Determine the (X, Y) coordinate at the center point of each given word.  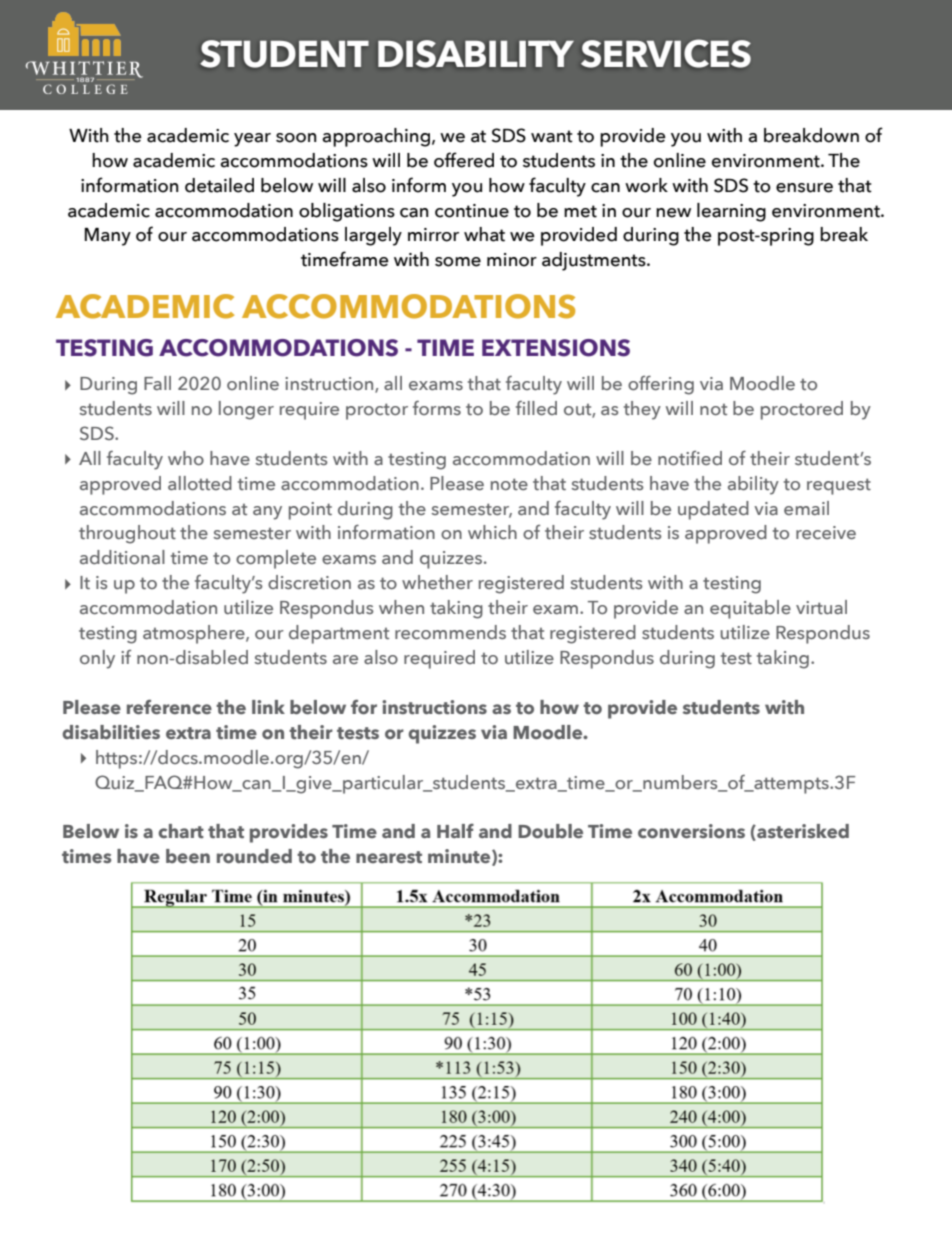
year (252, 140)
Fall (157, 383)
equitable (750, 609)
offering (661, 385)
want (552, 136)
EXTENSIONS (556, 348)
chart (181, 831)
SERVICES (666, 53)
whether (437, 582)
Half (455, 831)
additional (122, 557)
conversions (691, 831)
